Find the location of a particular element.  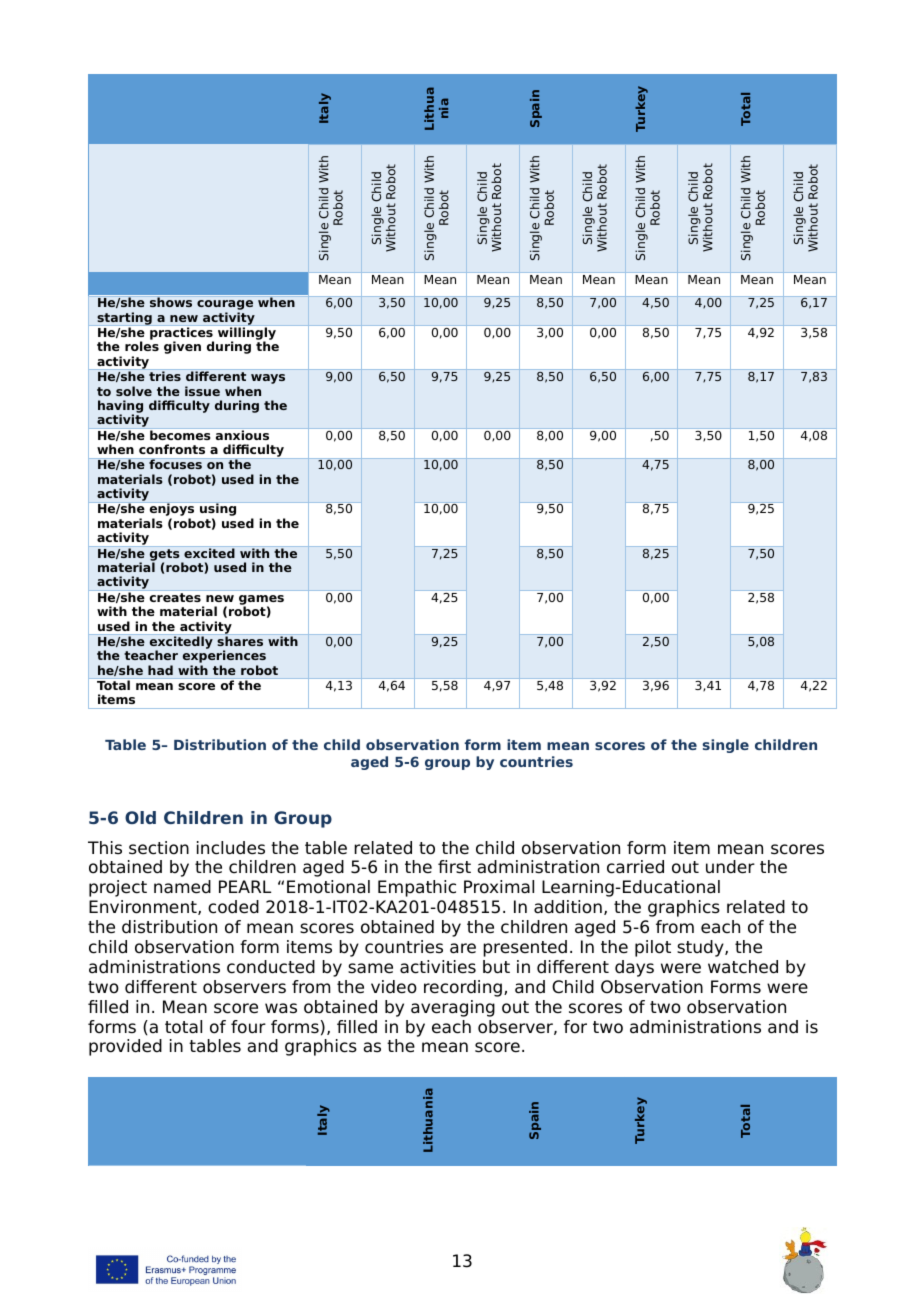

ways is located at coordinates (268, 379).
